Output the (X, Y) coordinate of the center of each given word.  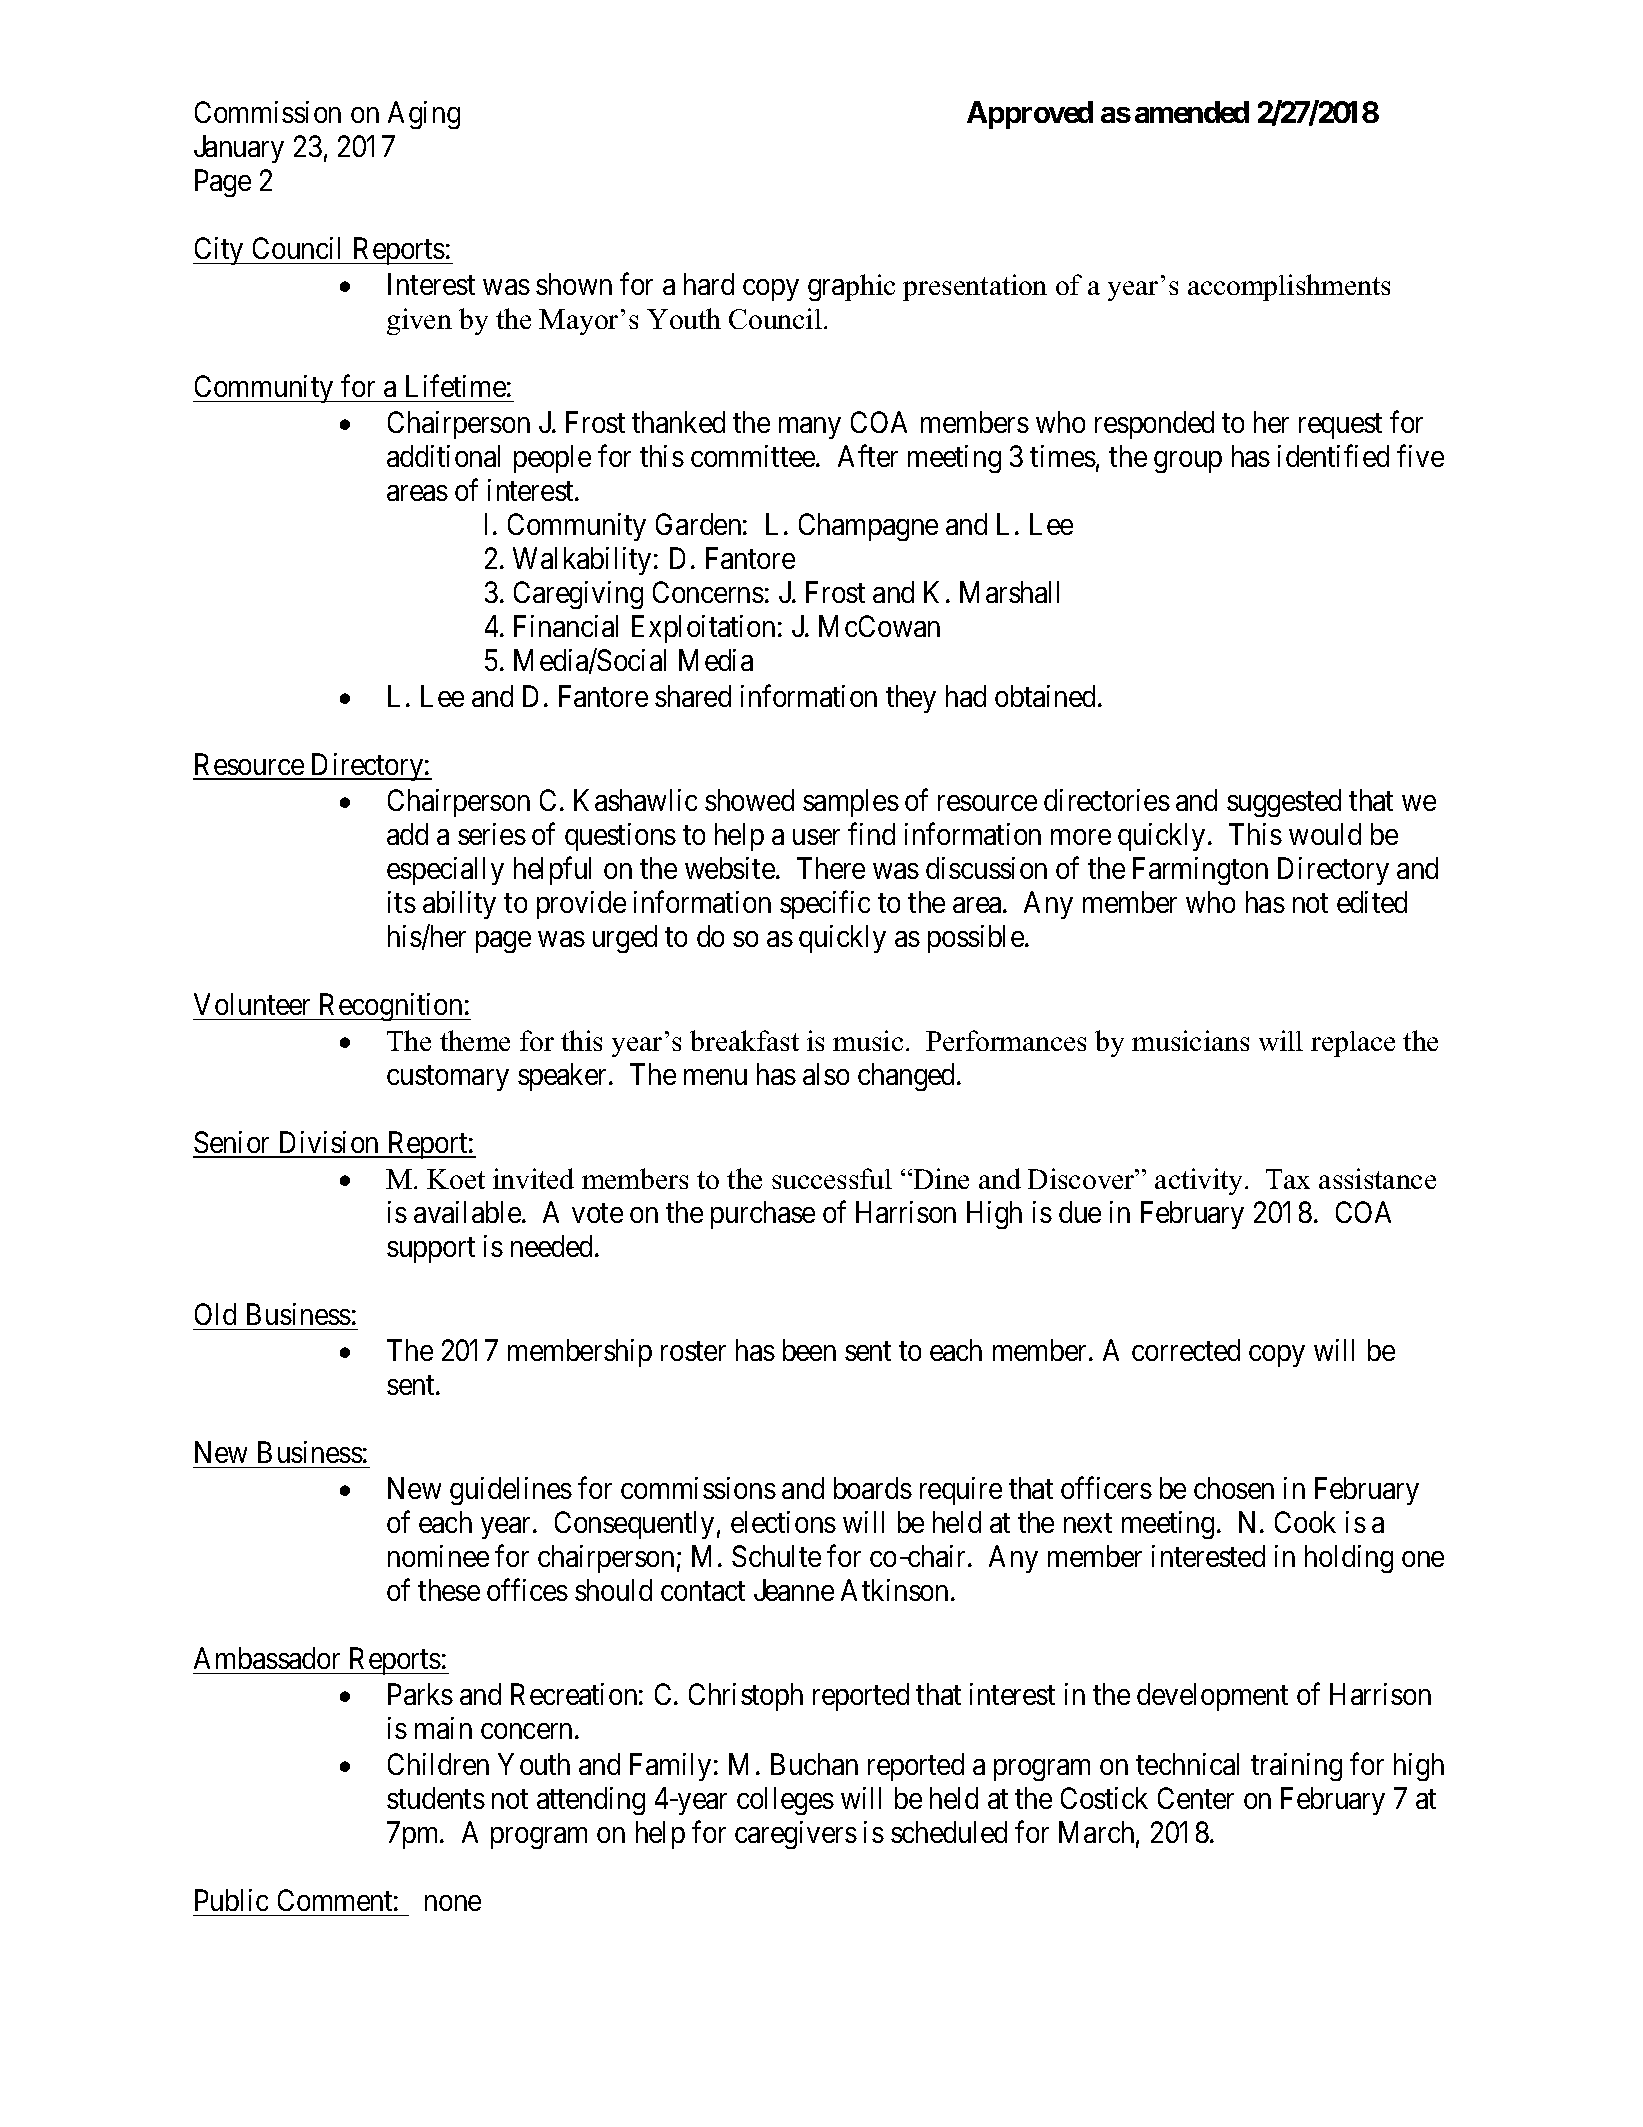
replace (1353, 1044)
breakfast (744, 1040)
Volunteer (252, 1004)
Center (1196, 1798)
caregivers (796, 1835)
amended (1192, 112)
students (436, 1798)
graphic (851, 287)
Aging (424, 115)
